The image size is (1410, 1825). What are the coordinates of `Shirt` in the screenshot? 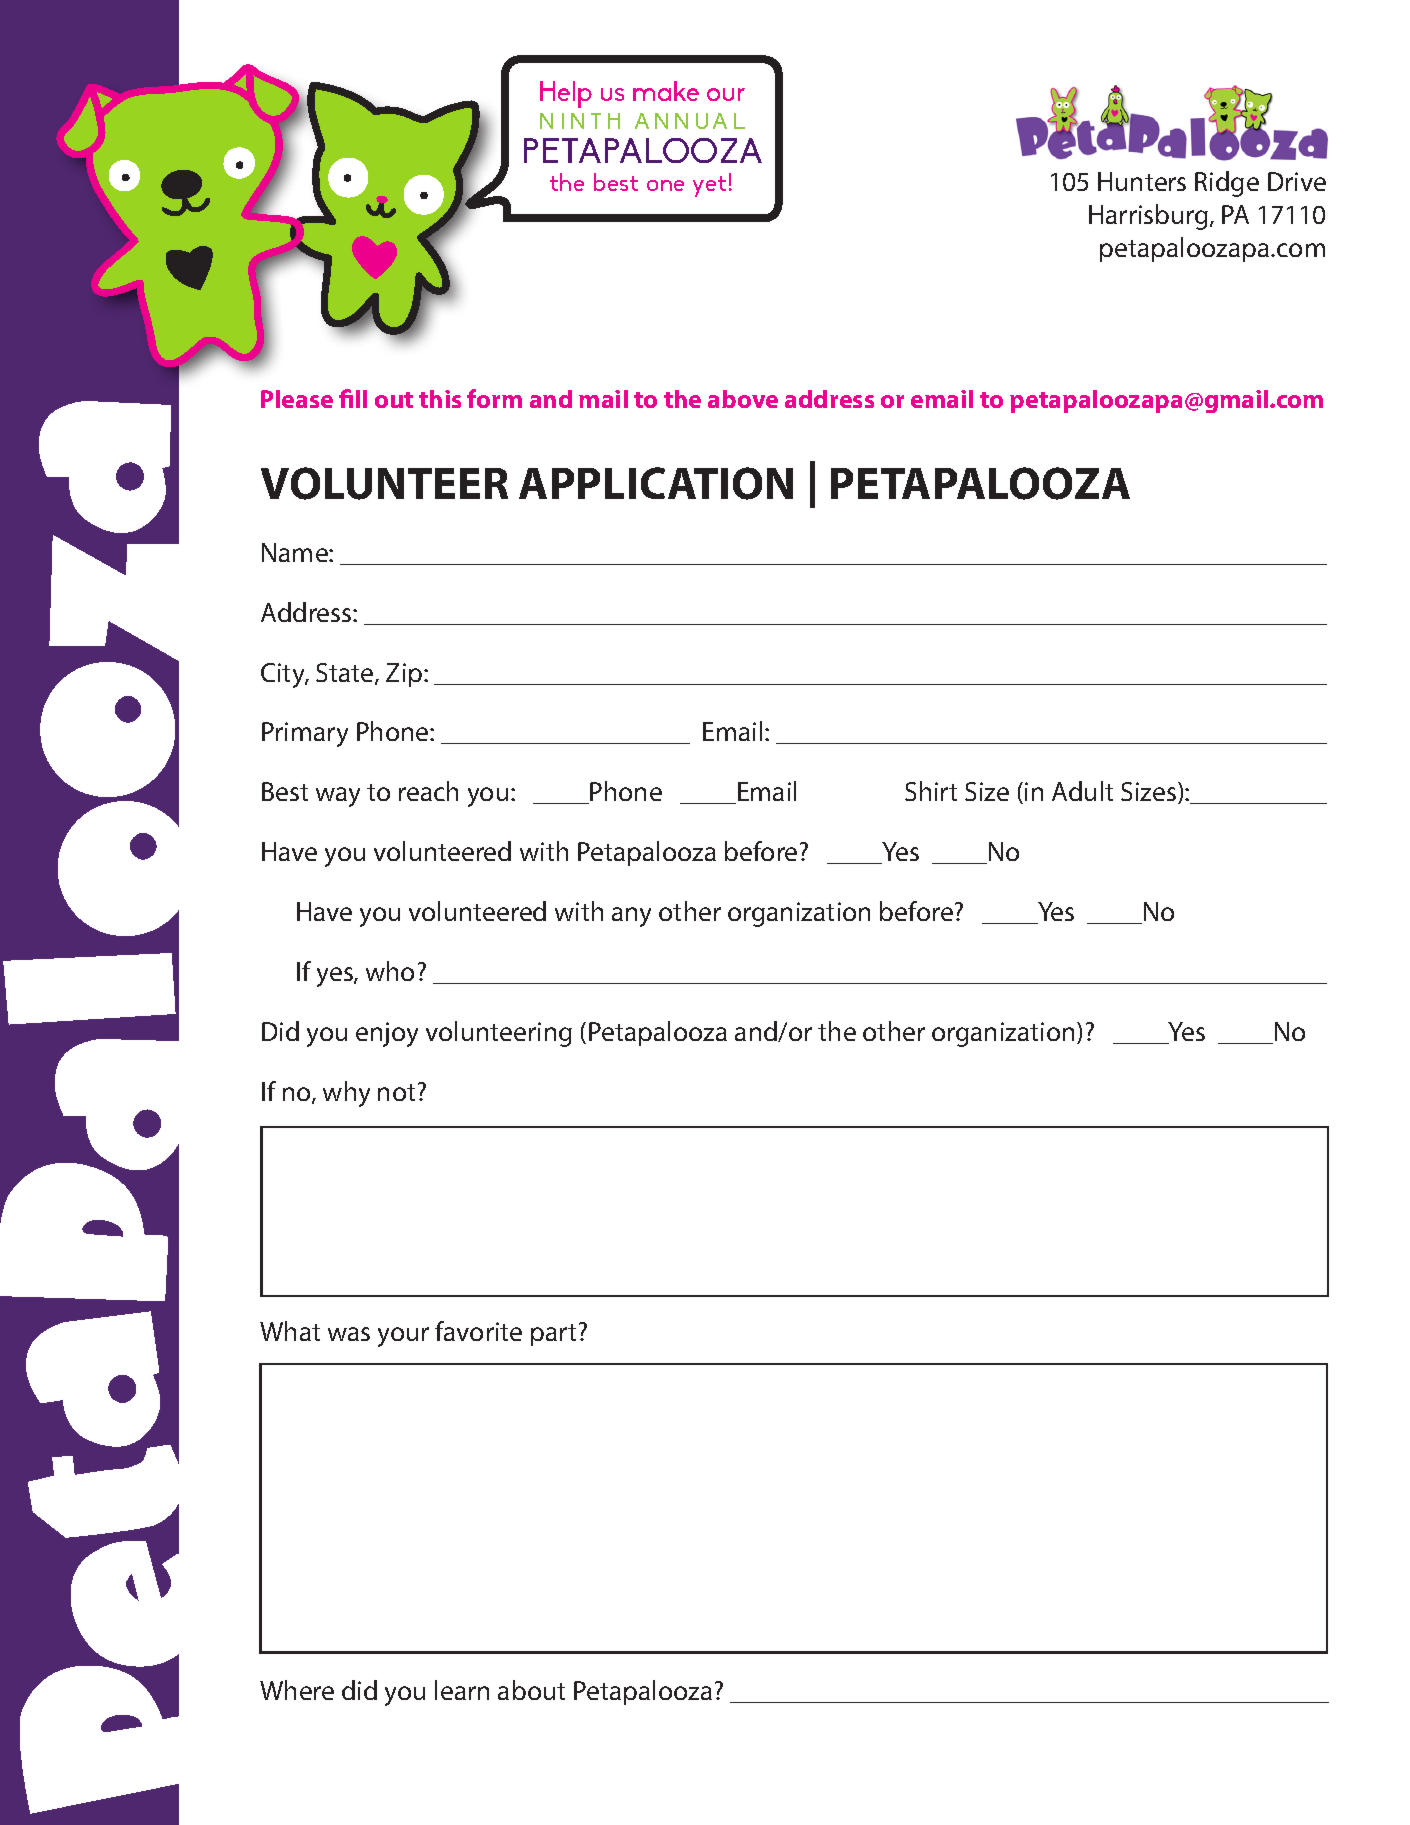 It's located at (931, 791).
